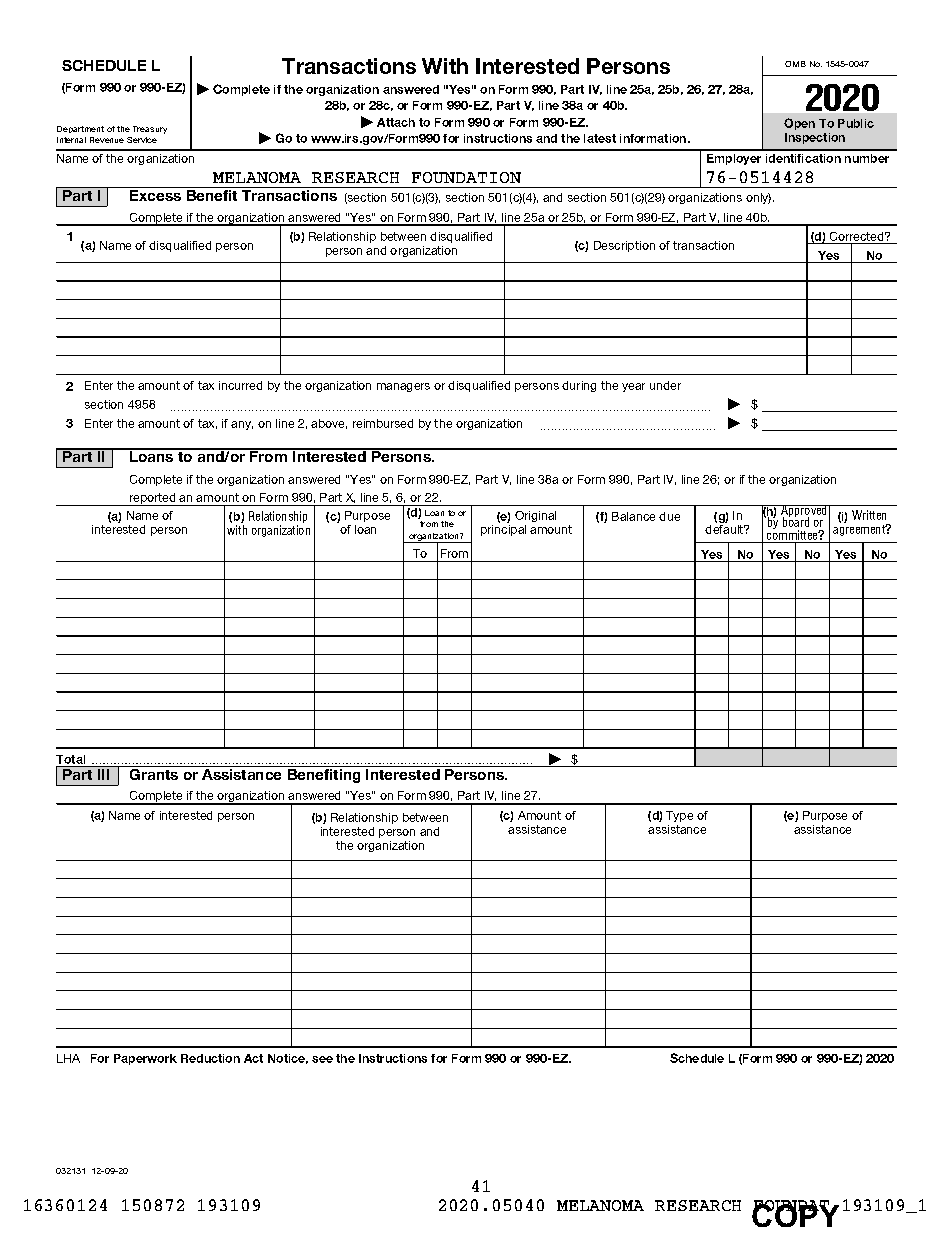 The height and width of the screenshot is (1233, 952). What do you see at coordinates (725, 529) in the screenshot?
I see `default` at bounding box center [725, 529].
